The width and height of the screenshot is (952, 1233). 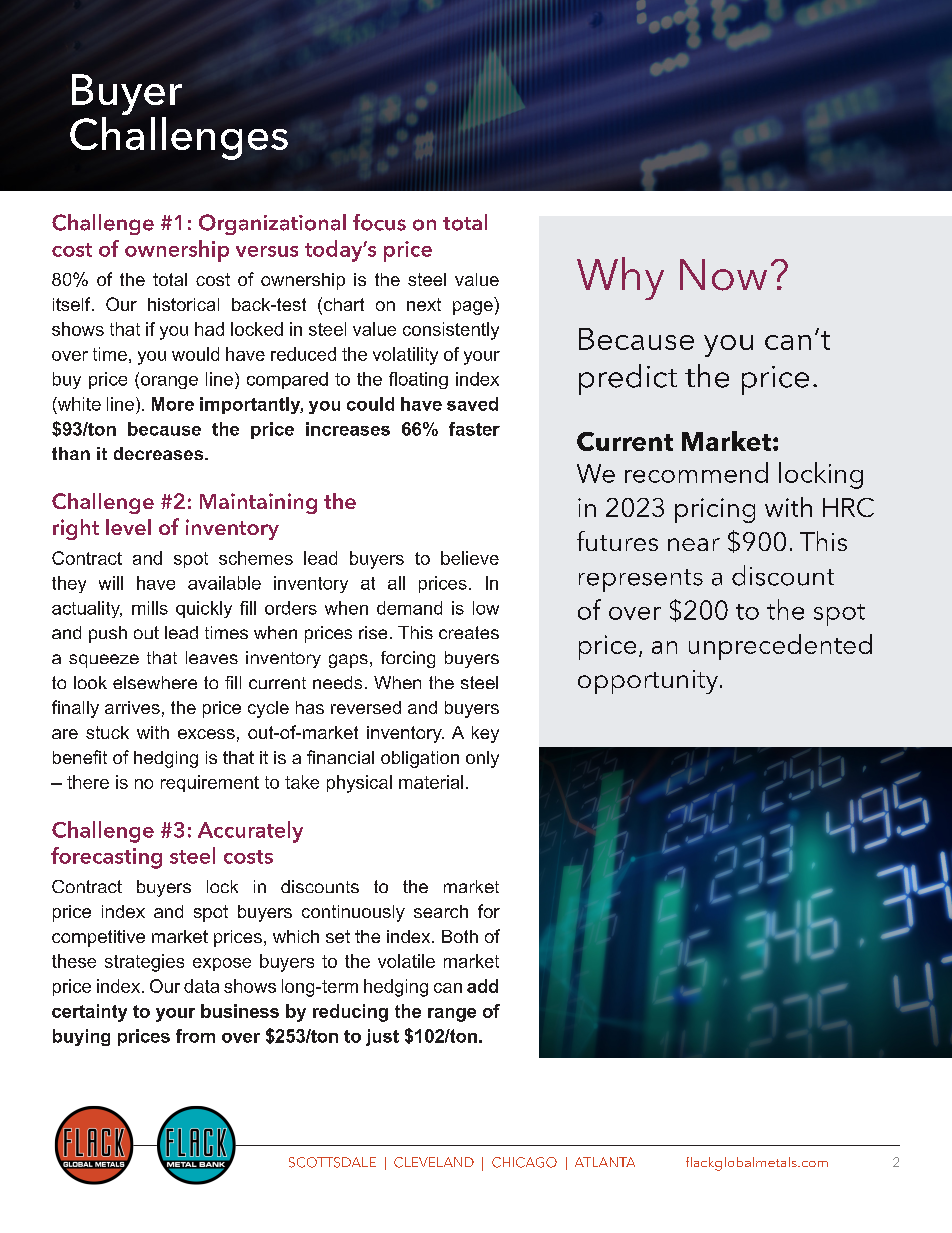 I want to click on elsewhere, so click(x=155, y=682).
